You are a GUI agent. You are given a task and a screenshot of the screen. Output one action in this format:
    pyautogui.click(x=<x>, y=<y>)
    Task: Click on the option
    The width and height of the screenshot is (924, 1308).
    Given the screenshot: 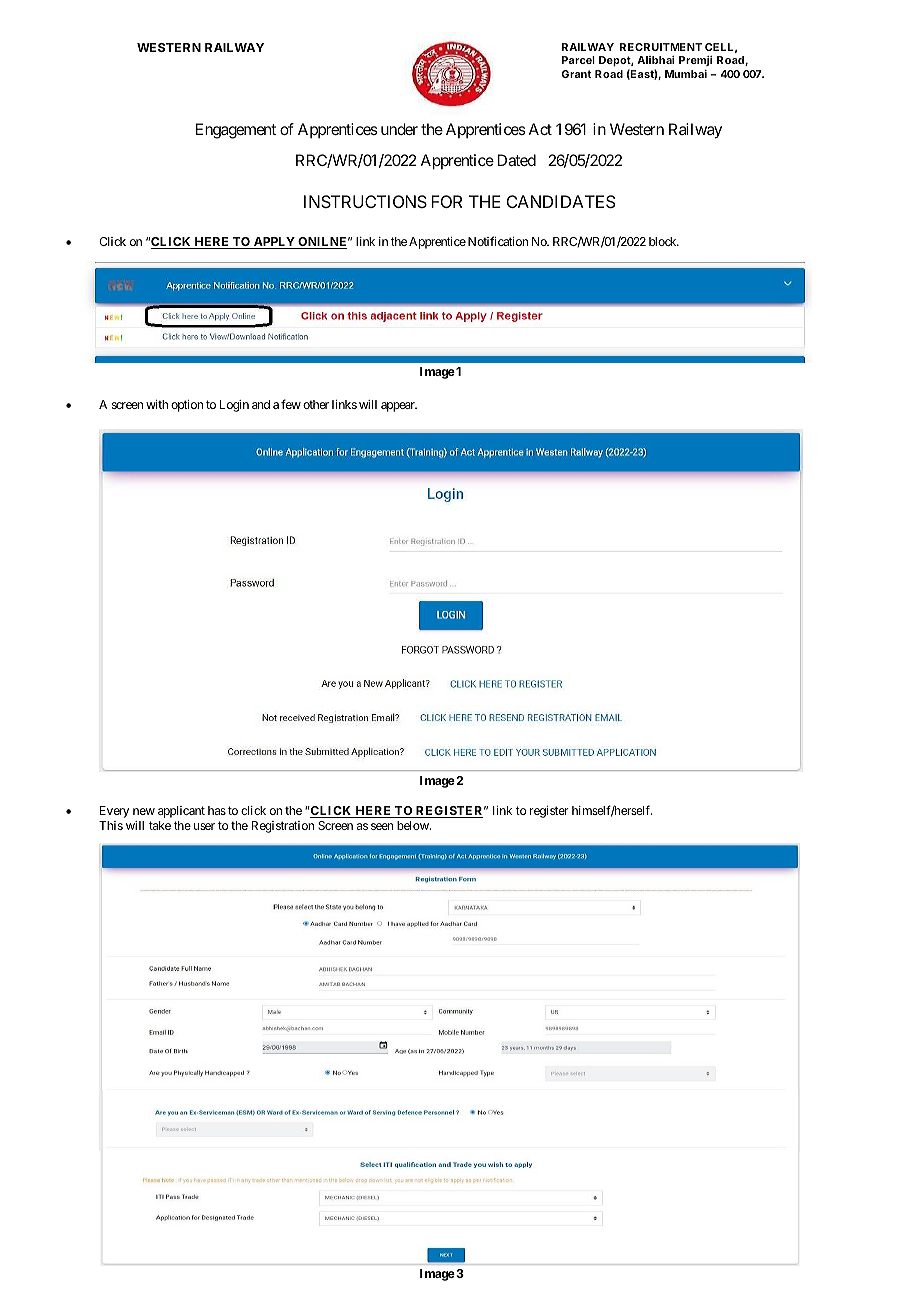 What is the action you would take?
    pyautogui.click(x=187, y=406)
